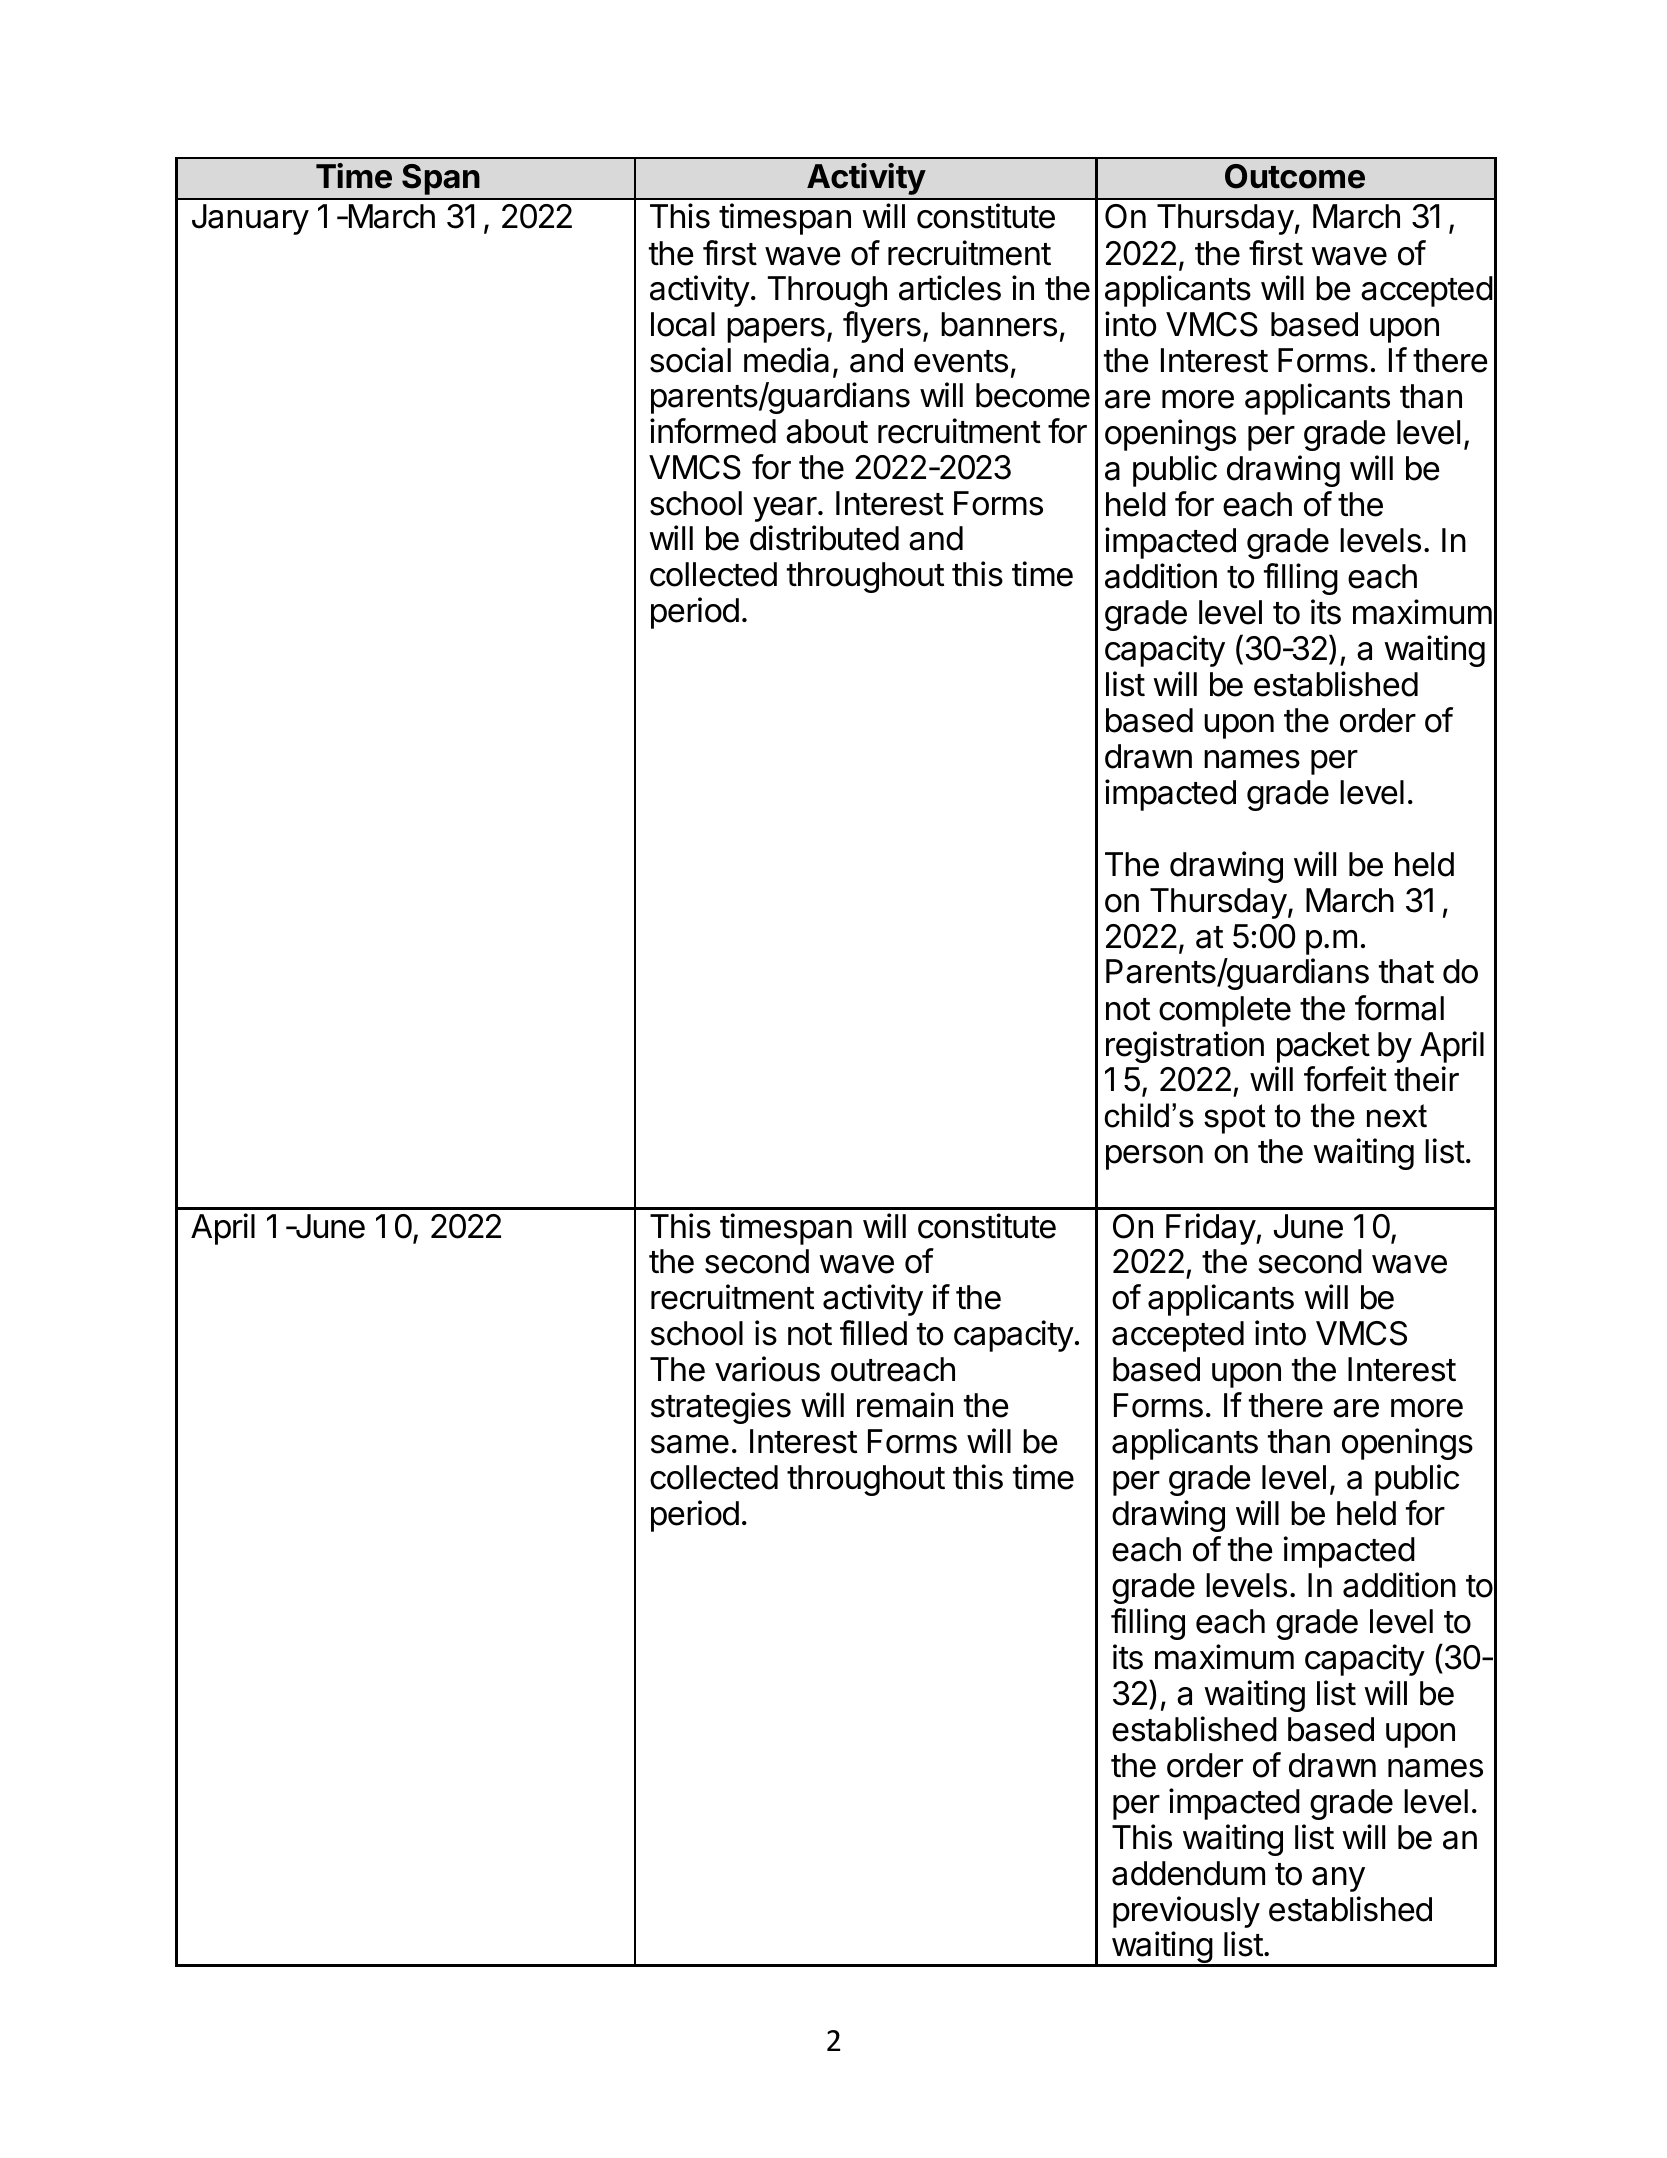  Describe the element at coordinates (1406, 971) in the screenshot. I see `that` at that location.
